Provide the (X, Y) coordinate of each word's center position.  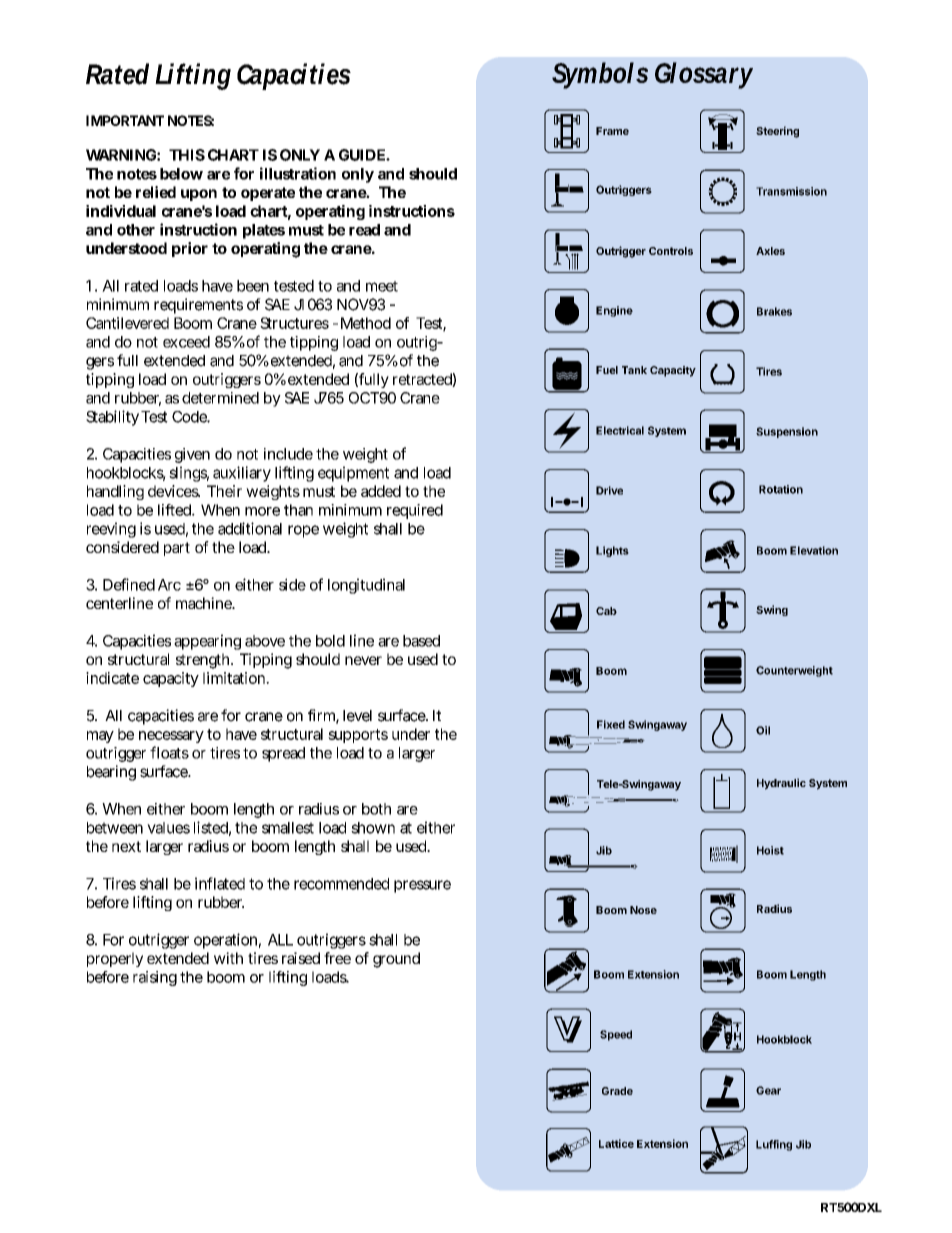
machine (205, 603)
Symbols (600, 75)
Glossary (704, 75)
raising (155, 978)
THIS (187, 155)
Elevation (814, 550)
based (421, 641)
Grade (617, 1091)
